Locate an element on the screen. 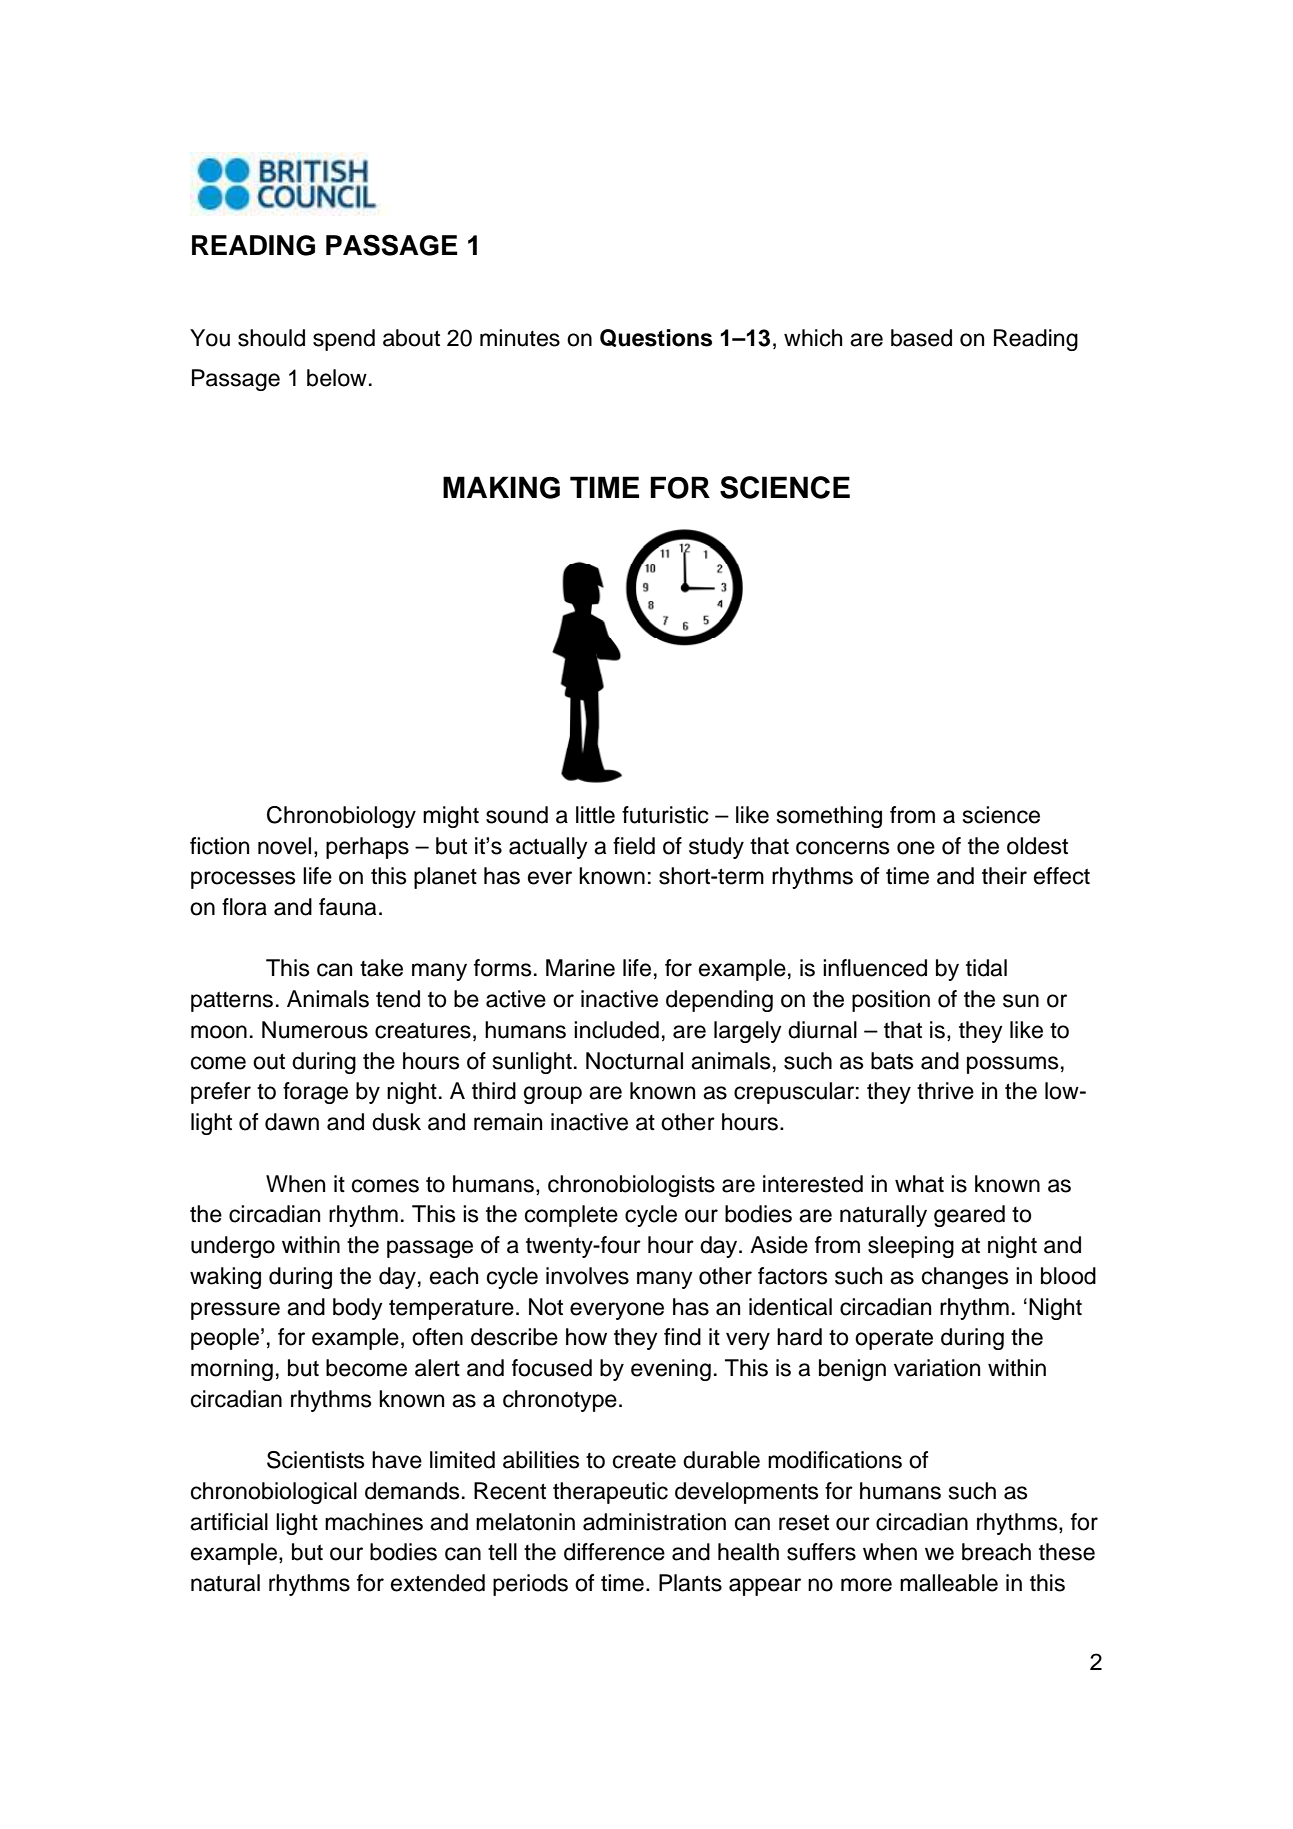 This screenshot has width=1293, height=1829. machines is located at coordinates (374, 1522).
